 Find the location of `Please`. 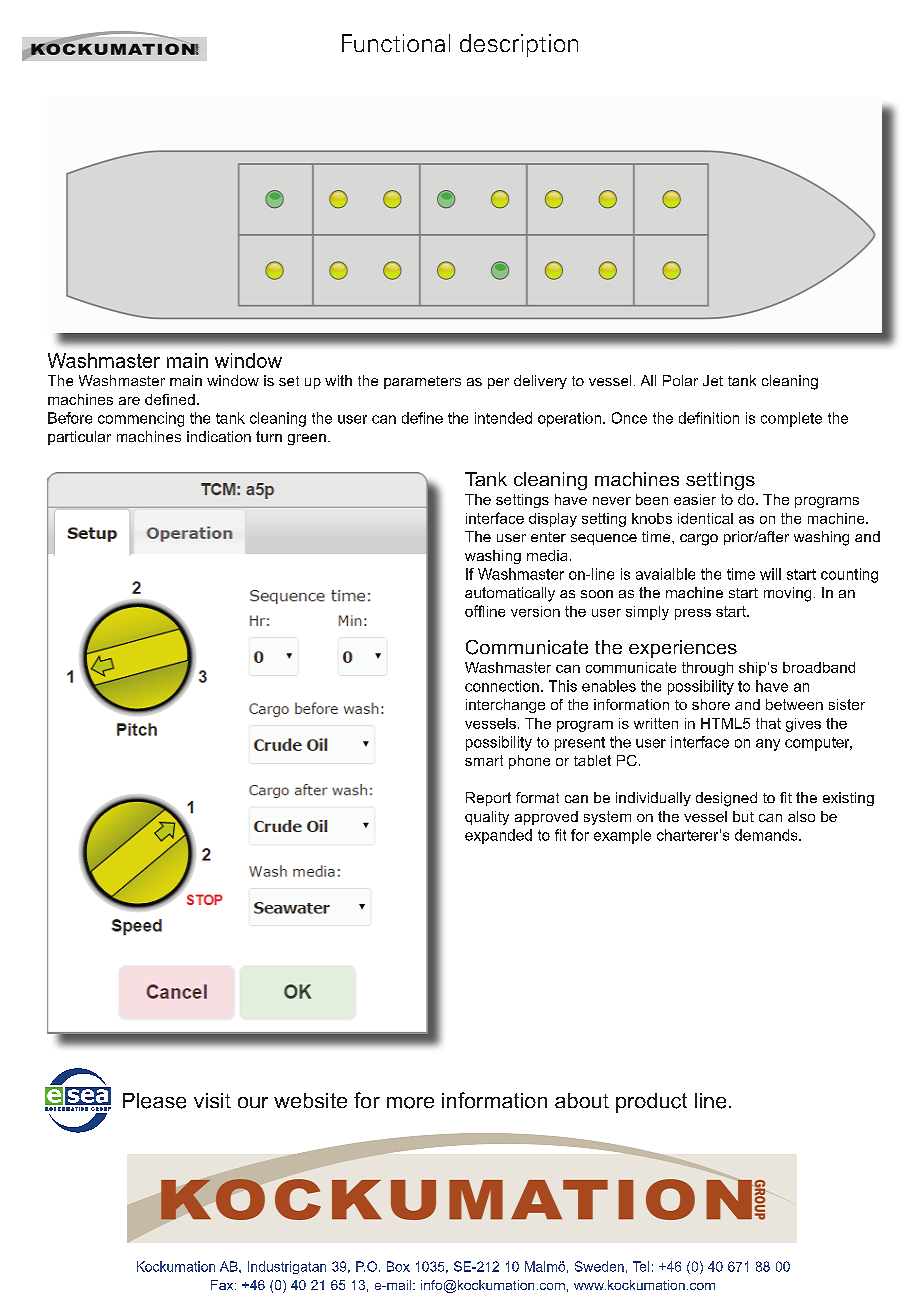

Please is located at coordinates (154, 1101).
